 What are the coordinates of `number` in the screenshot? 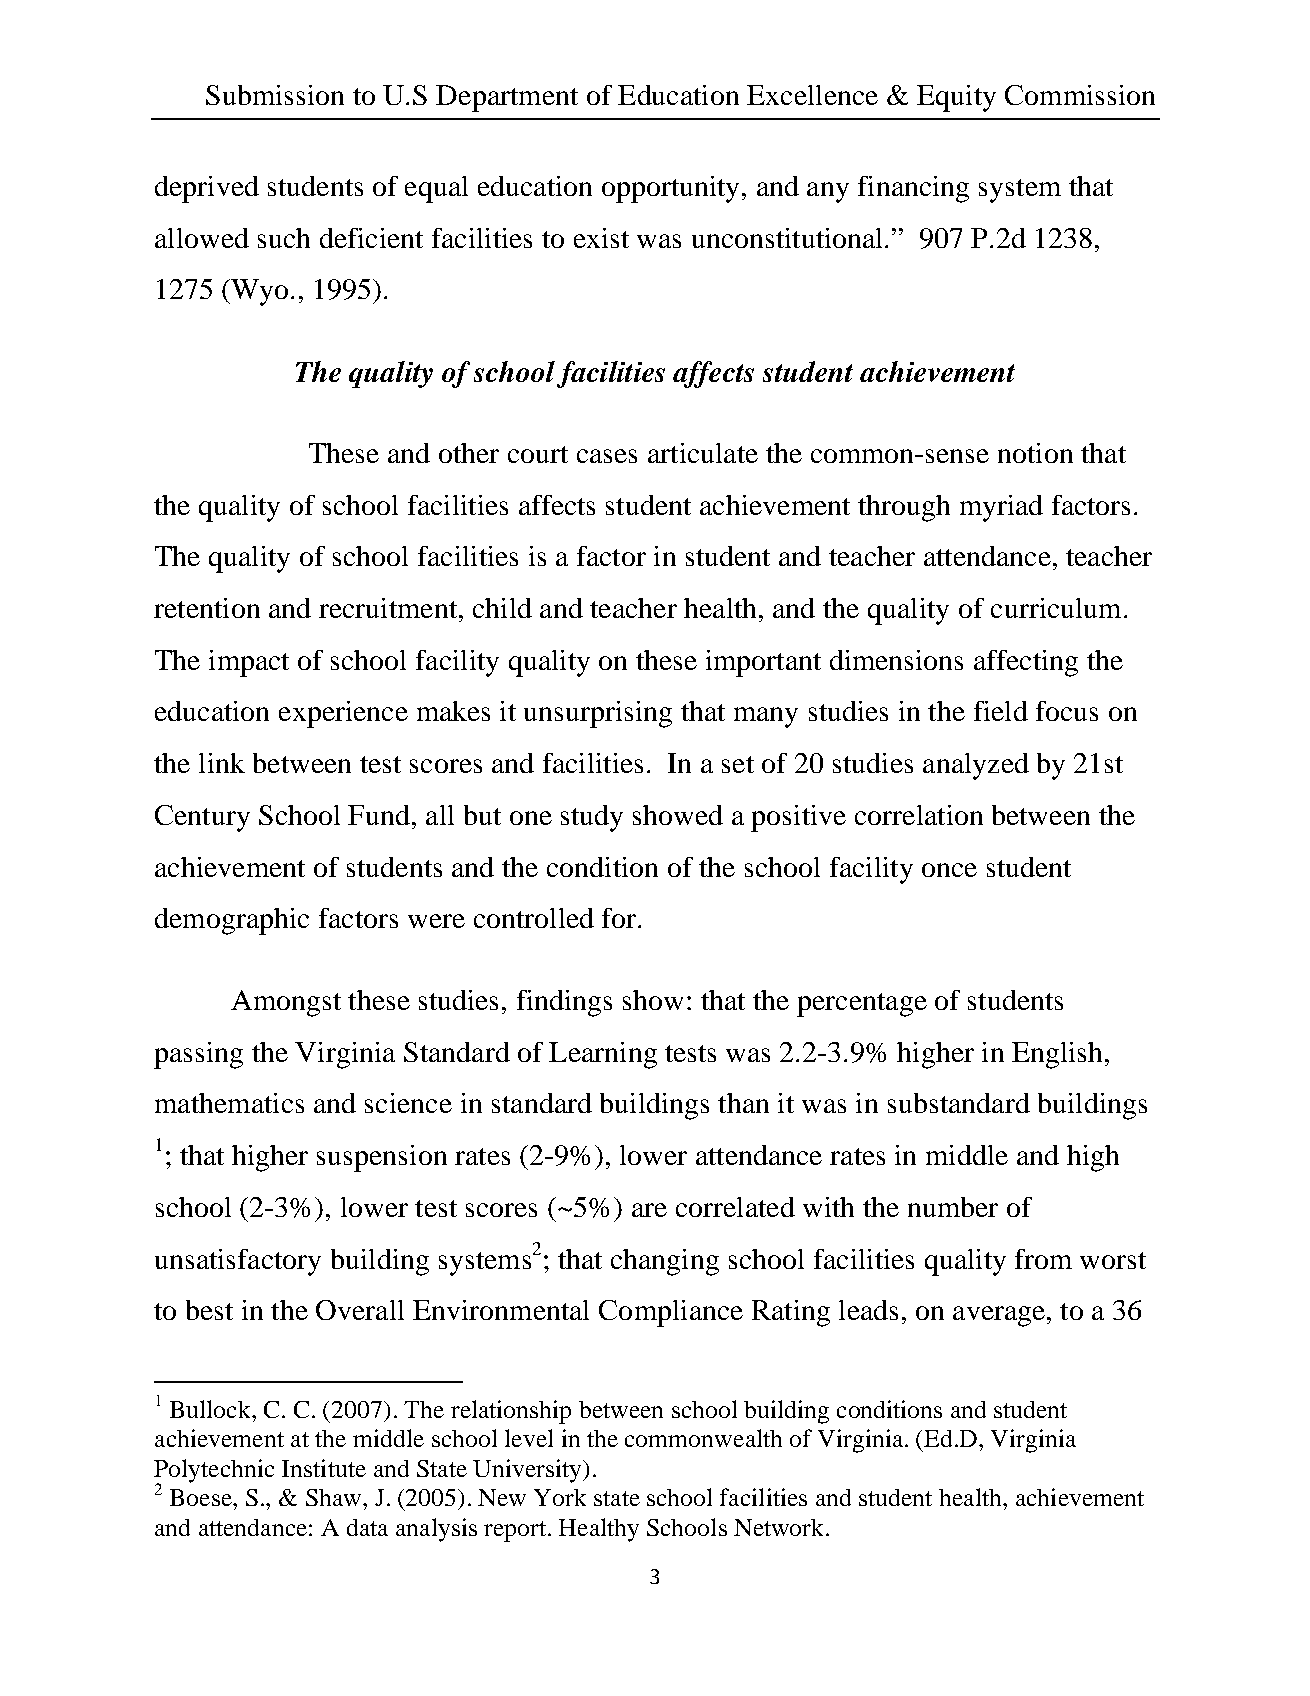 It's located at (953, 1207).
